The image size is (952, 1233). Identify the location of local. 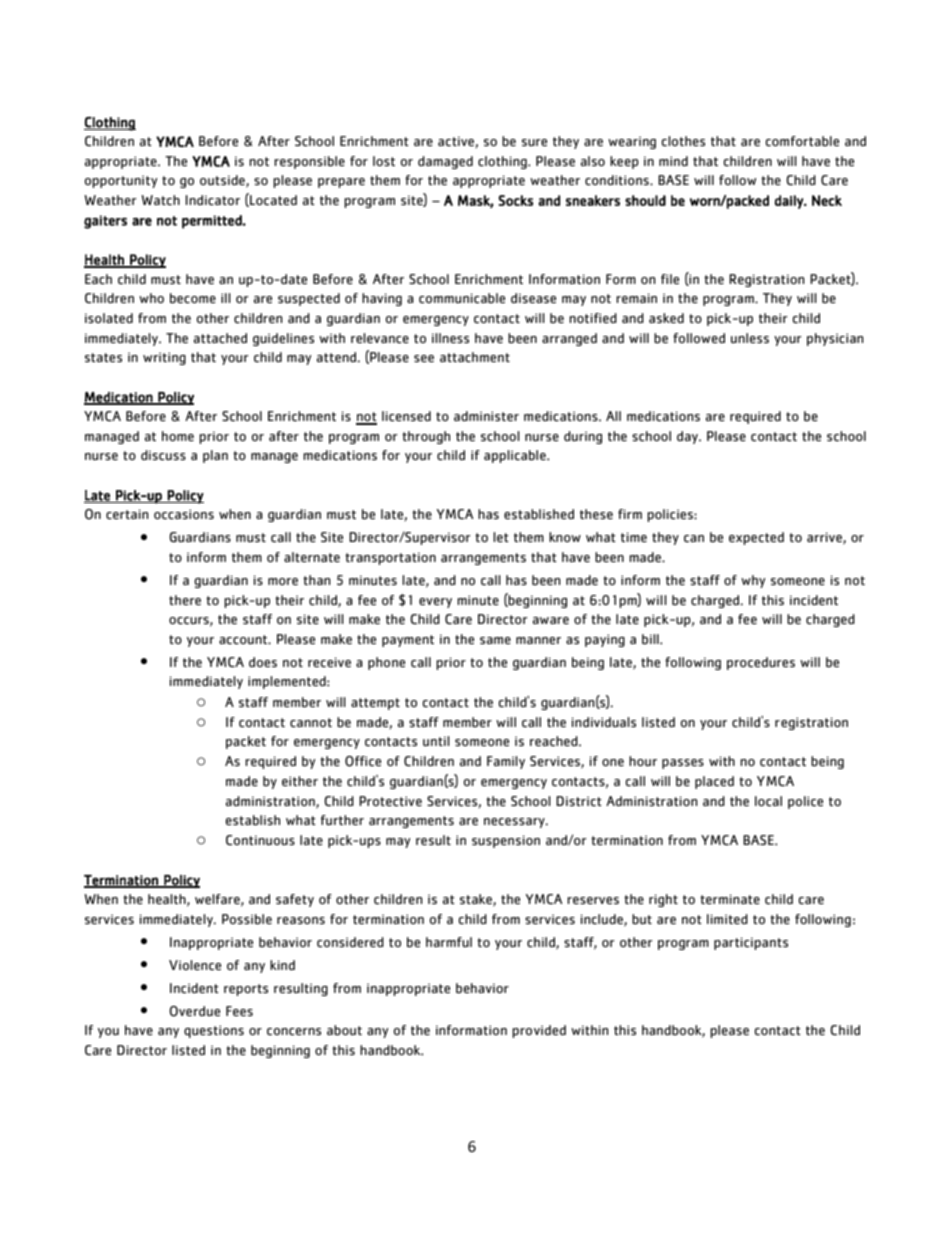
(768, 801).
